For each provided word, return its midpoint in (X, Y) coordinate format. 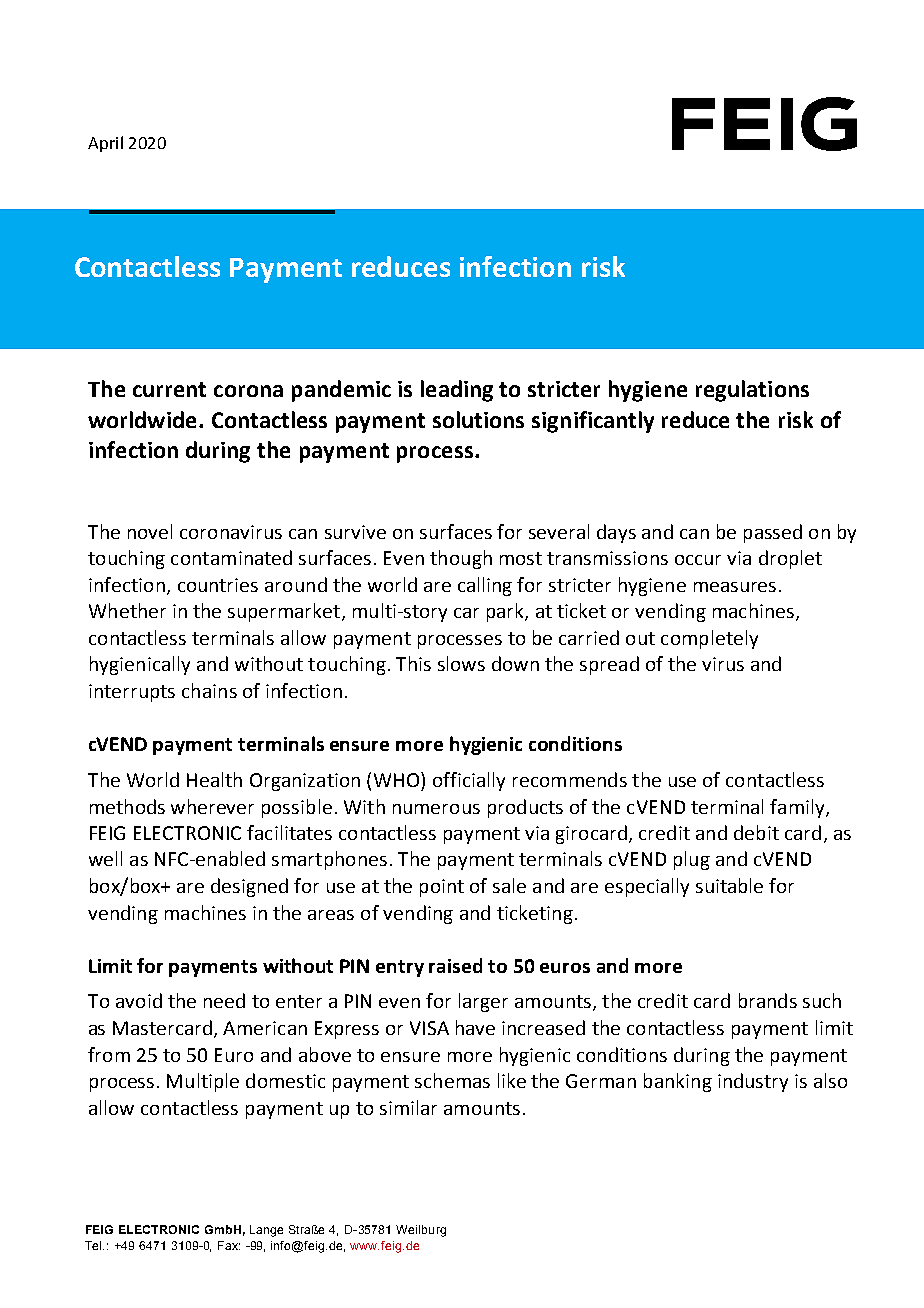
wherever (212, 806)
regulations (752, 391)
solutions (478, 419)
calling (485, 586)
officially (469, 781)
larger (483, 1002)
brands (768, 1000)
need (224, 1000)
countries (218, 585)
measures (735, 587)
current (169, 389)
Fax (229, 1245)
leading (457, 391)
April (105, 144)
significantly (593, 422)
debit (756, 832)
